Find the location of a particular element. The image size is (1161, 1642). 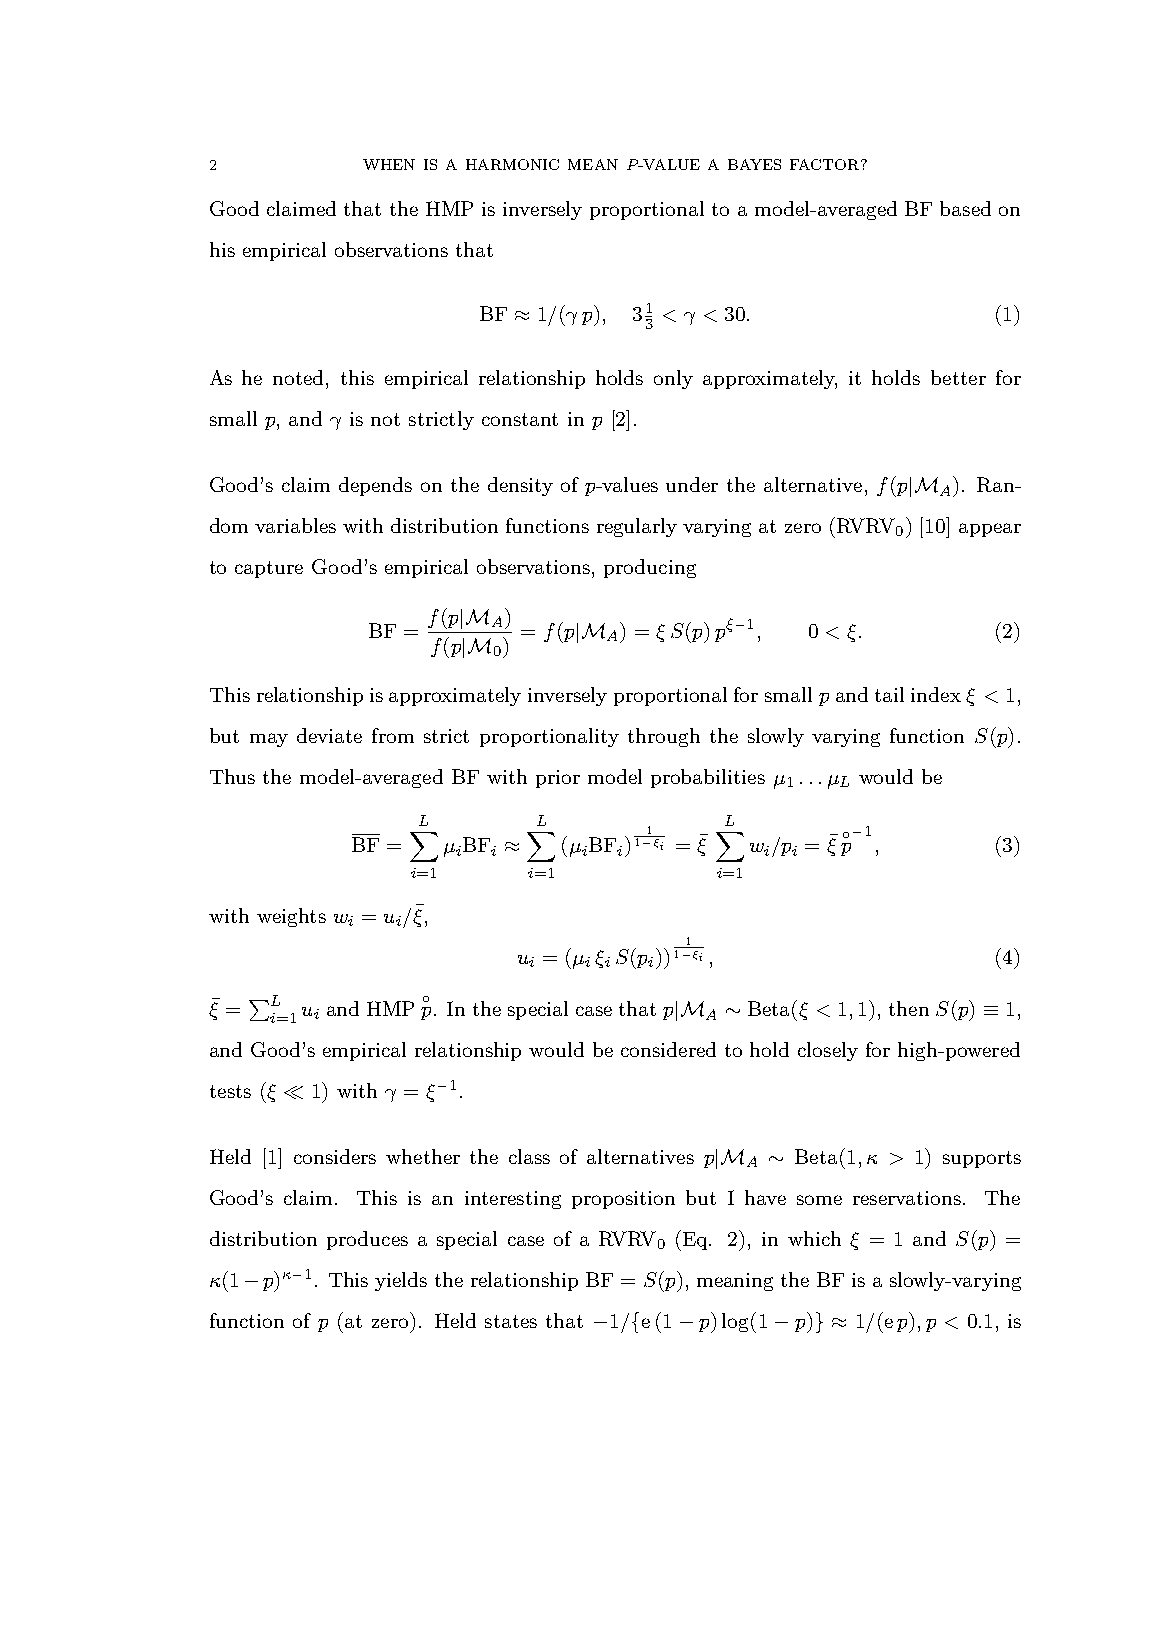

capture is located at coordinates (269, 569).
